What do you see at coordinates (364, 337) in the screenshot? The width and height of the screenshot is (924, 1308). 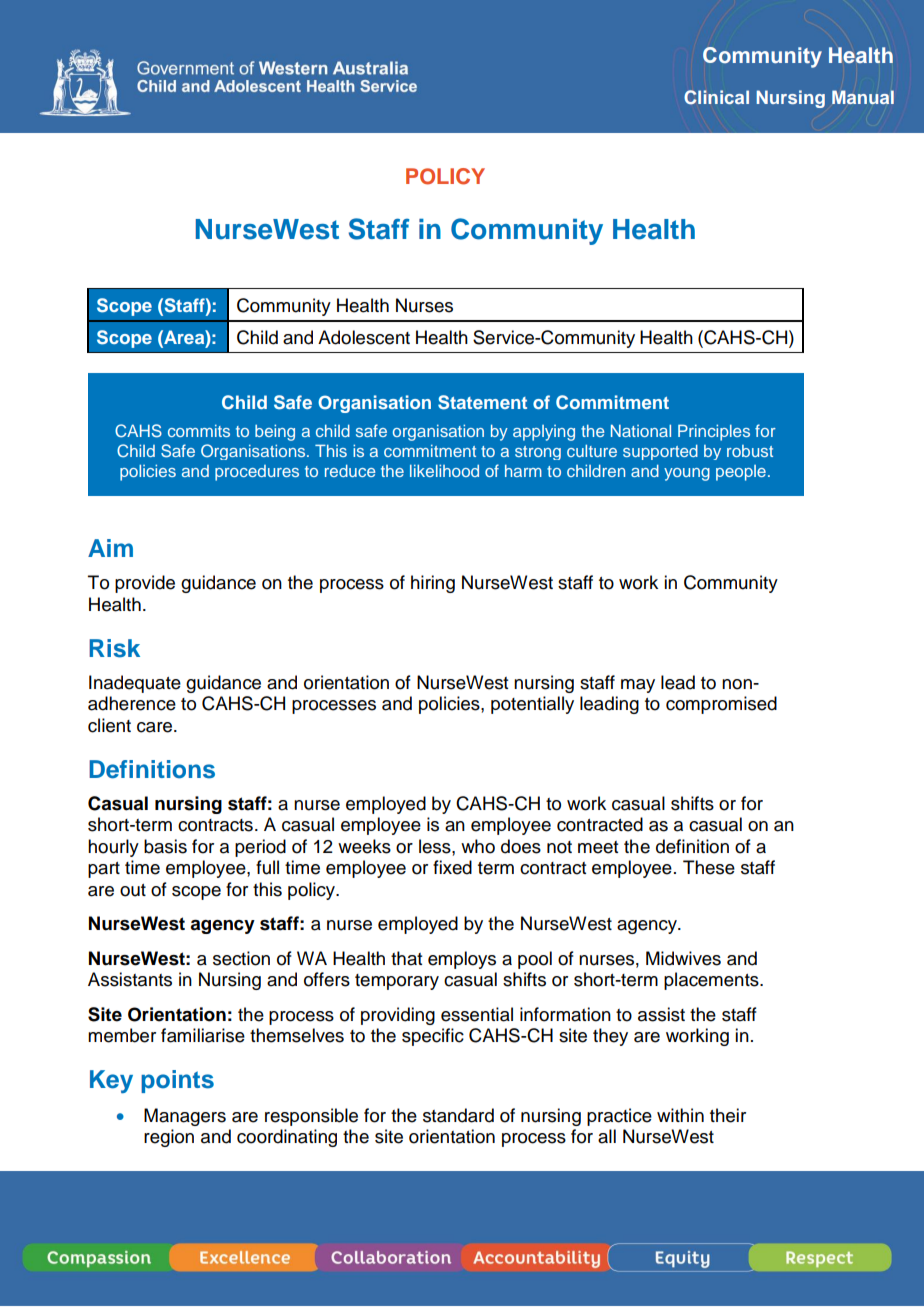 I see `Adolescent` at bounding box center [364, 337].
